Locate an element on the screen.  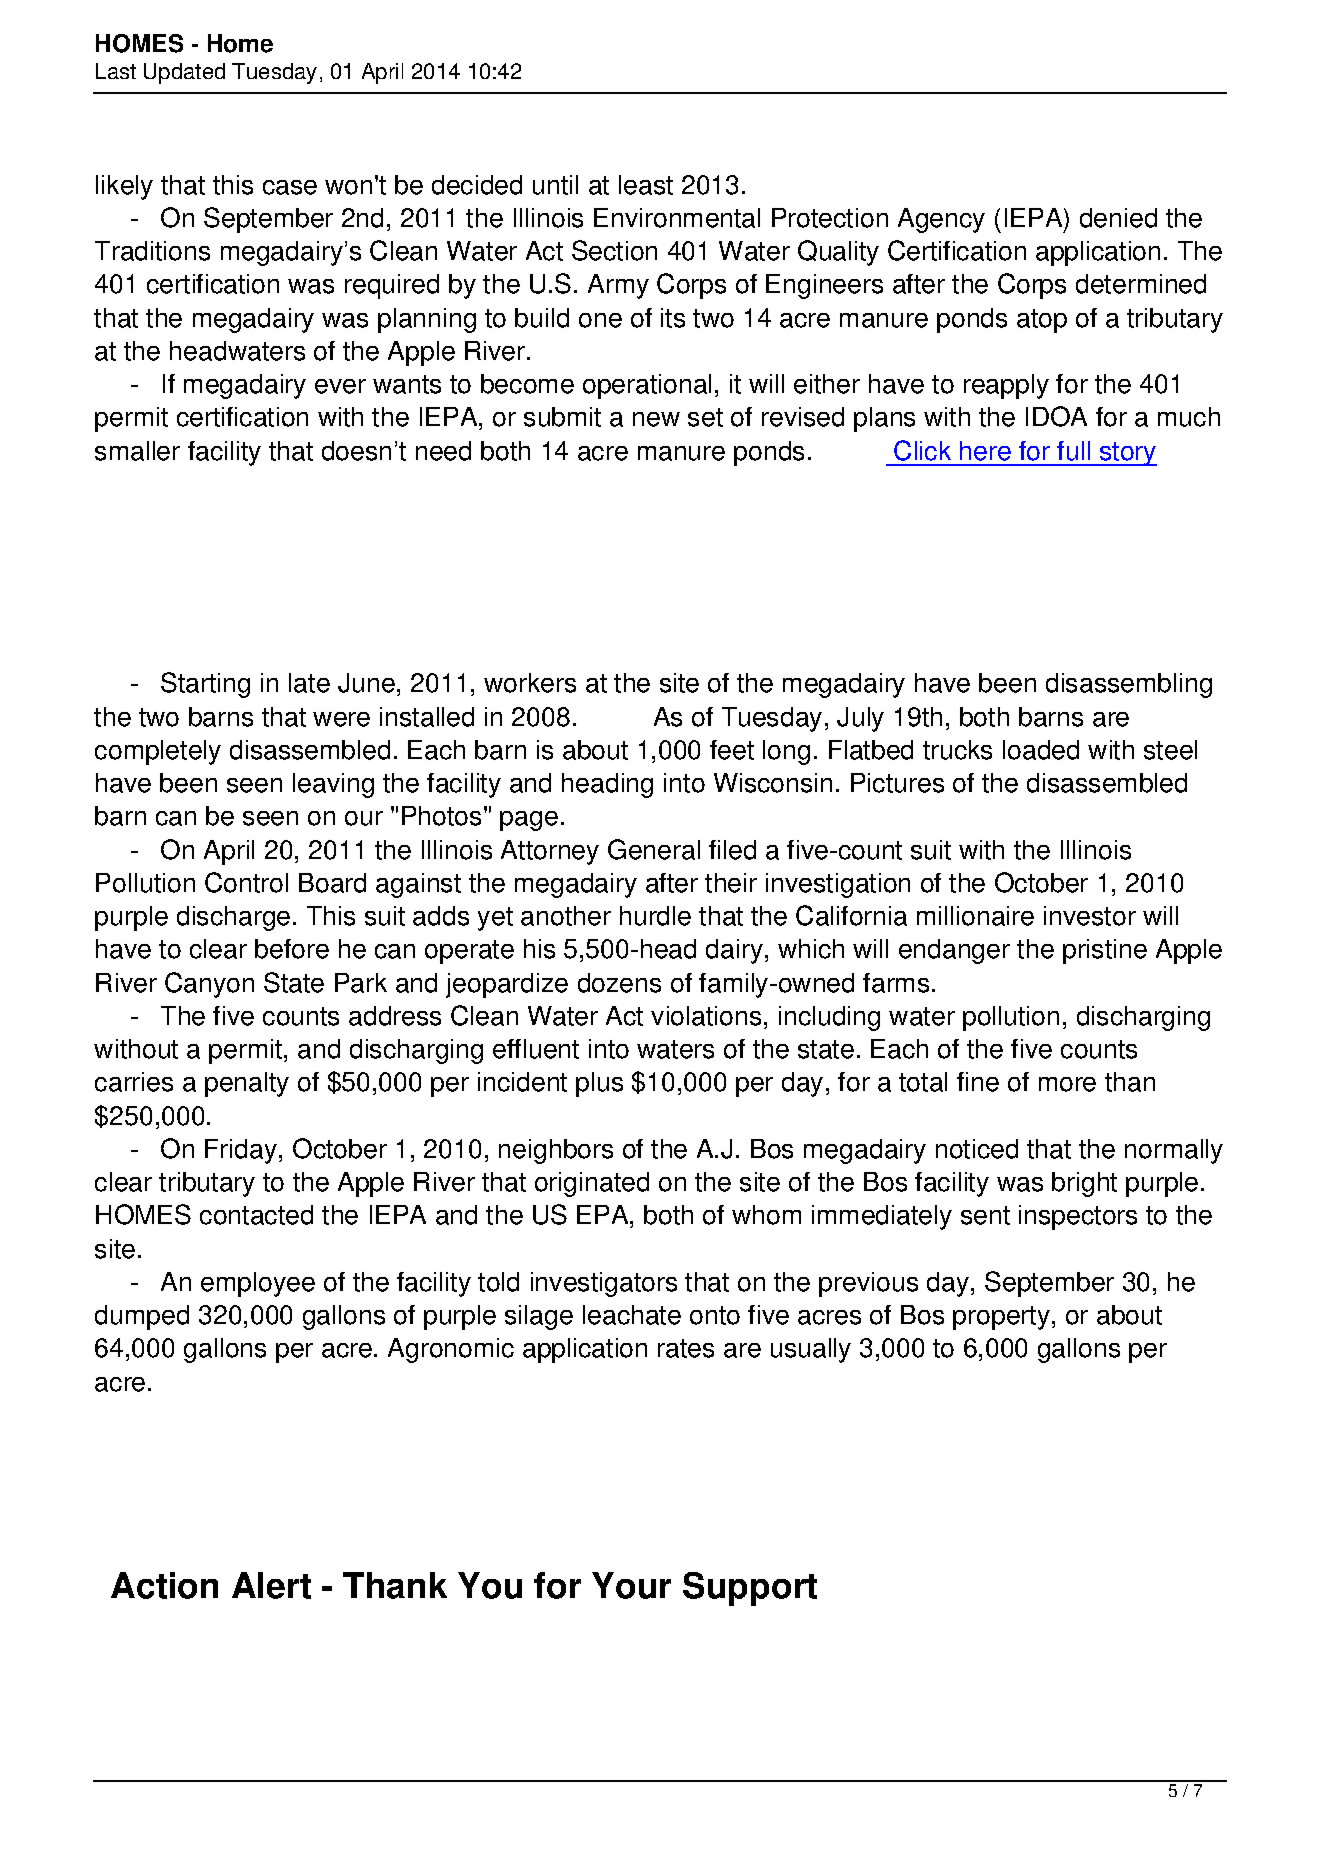
plus is located at coordinates (599, 1084).
